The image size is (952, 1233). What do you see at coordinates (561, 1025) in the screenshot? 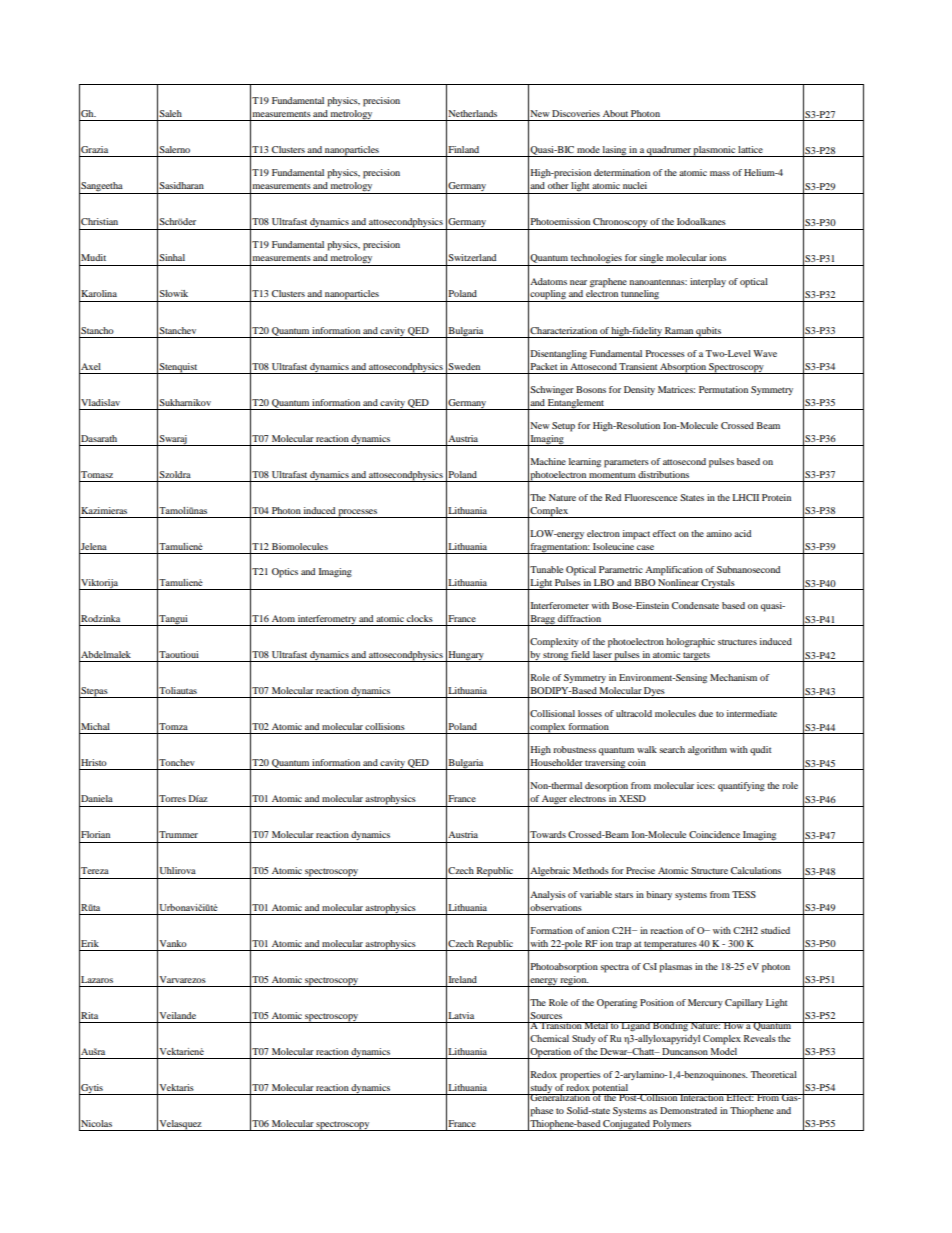
I see `Transition` at bounding box center [561, 1025].
